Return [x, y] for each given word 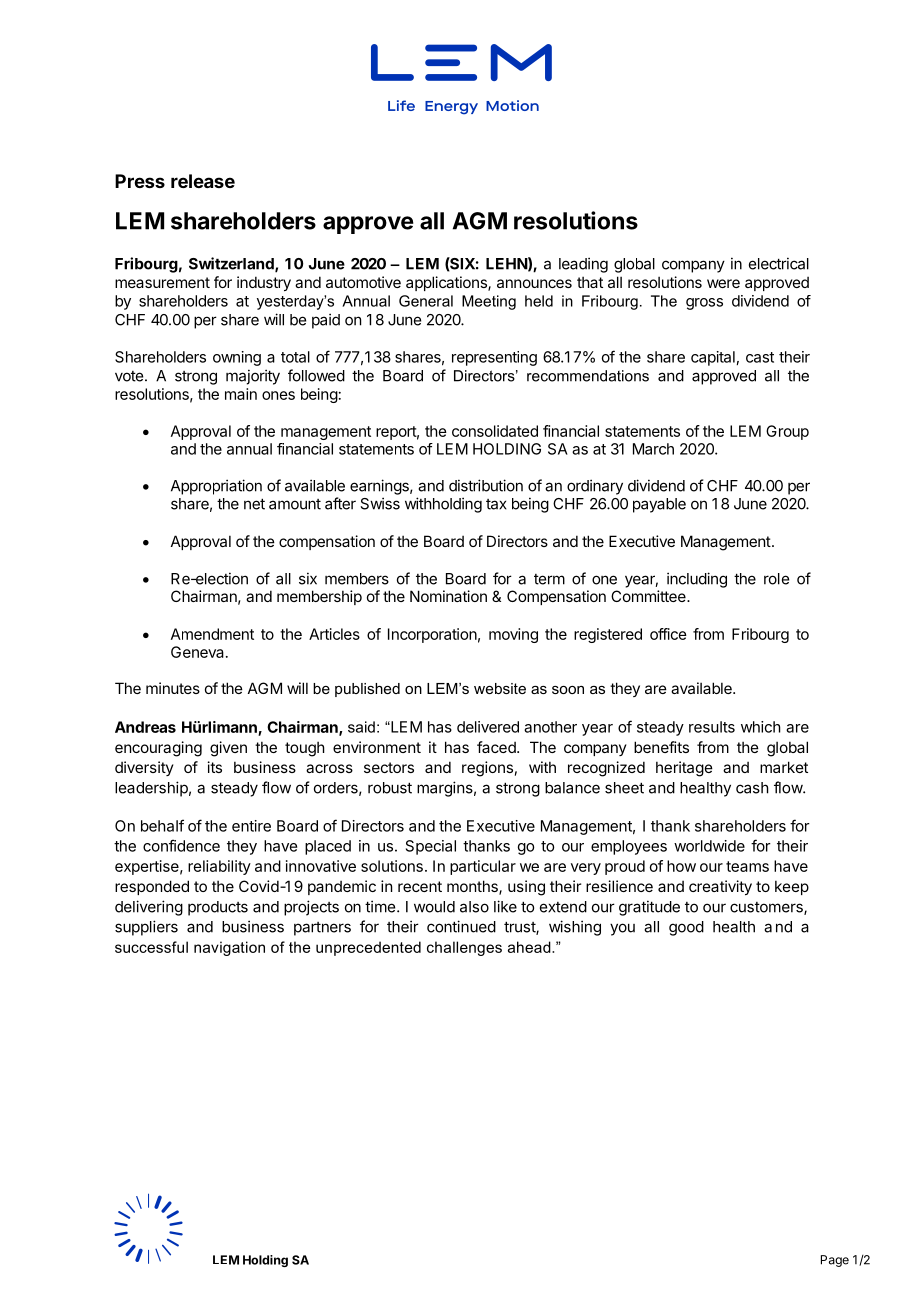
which [761, 727]
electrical [779, 263]
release [203, 181]
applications [447, 283]
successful [151, 947]
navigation [229, 948]
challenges [464, 948]
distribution [486, 485]
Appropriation [216, 487]
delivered [488, 727]
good [686, 928]
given [228, 749]
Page [835, 1261]
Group [787, 432]
